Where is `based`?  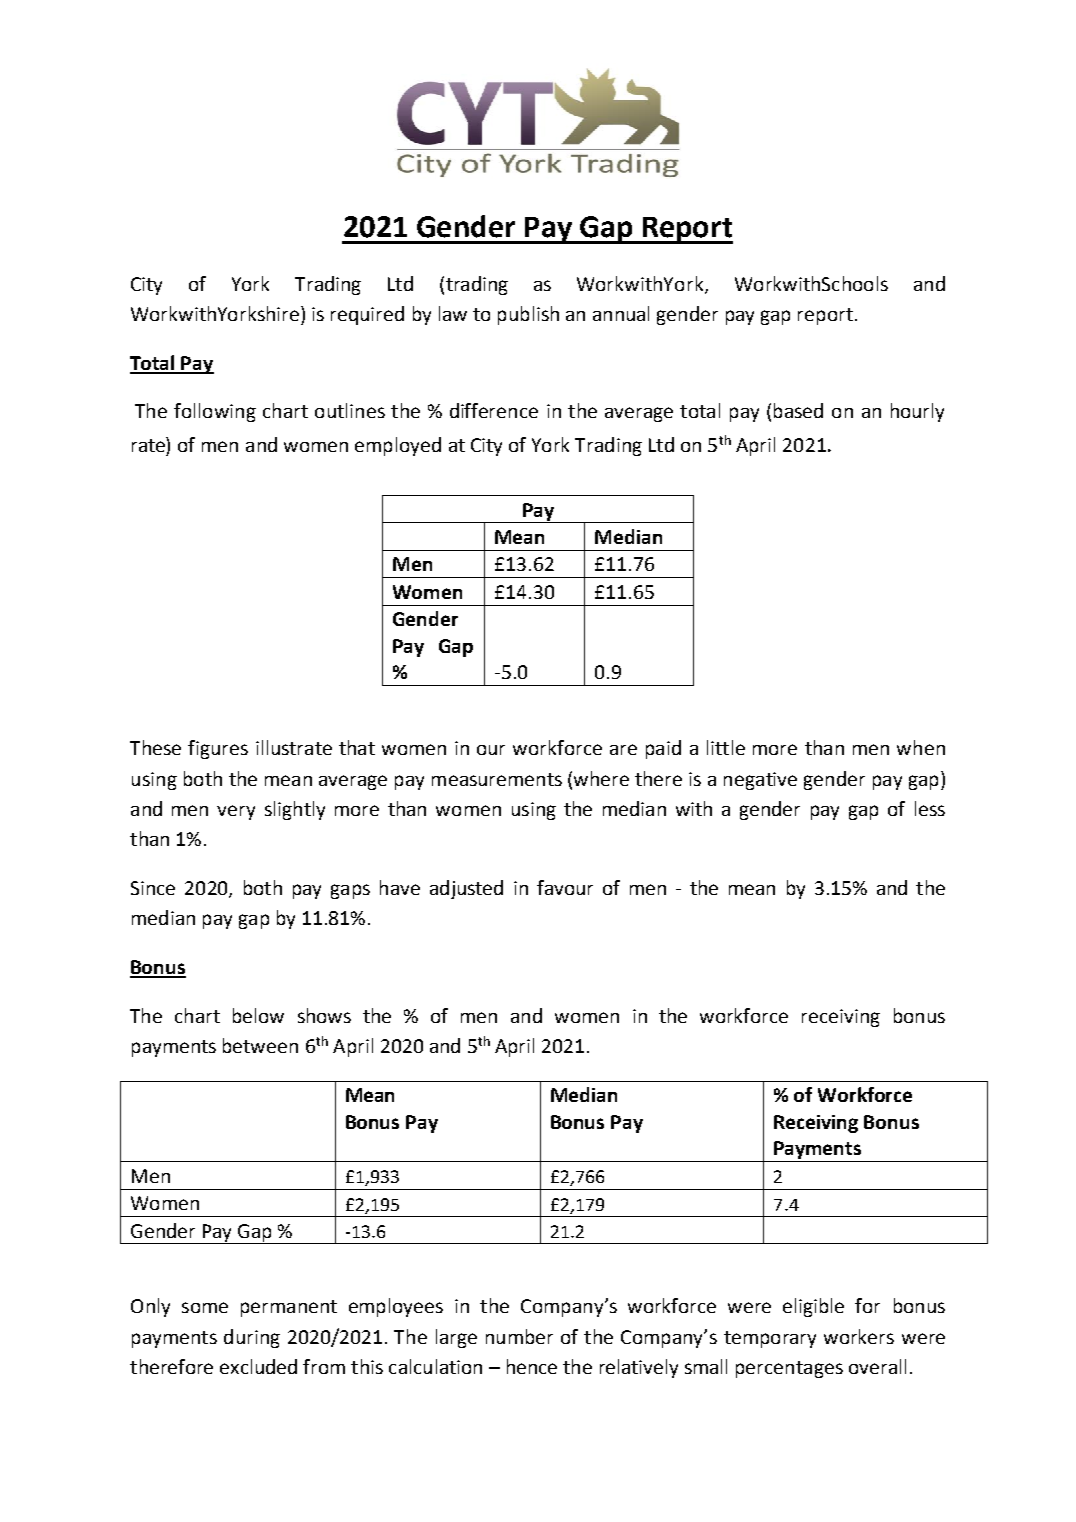 based is located at coordinates (798, 410).
